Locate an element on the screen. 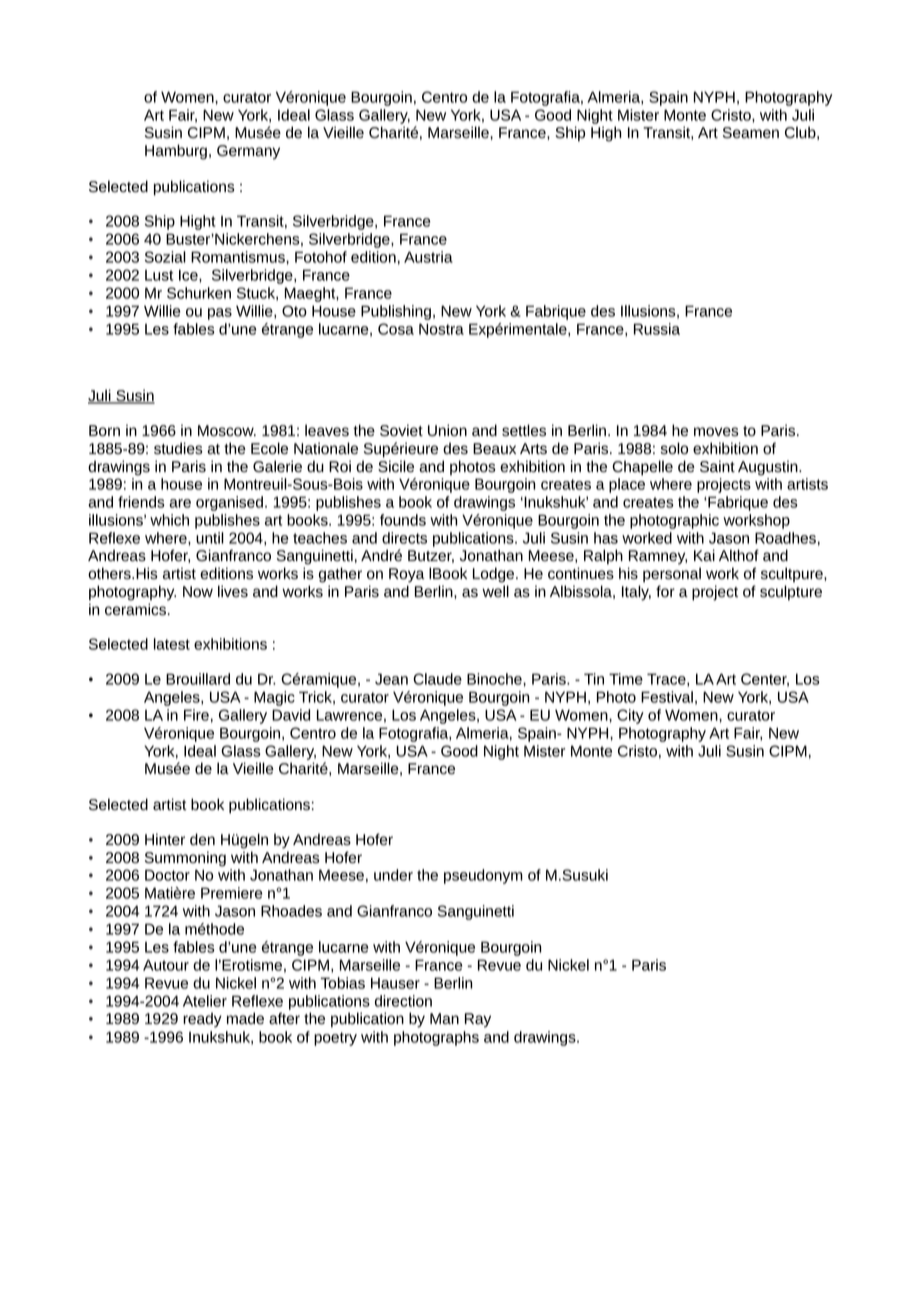  Seamen is located at coordinates (751, 133).
